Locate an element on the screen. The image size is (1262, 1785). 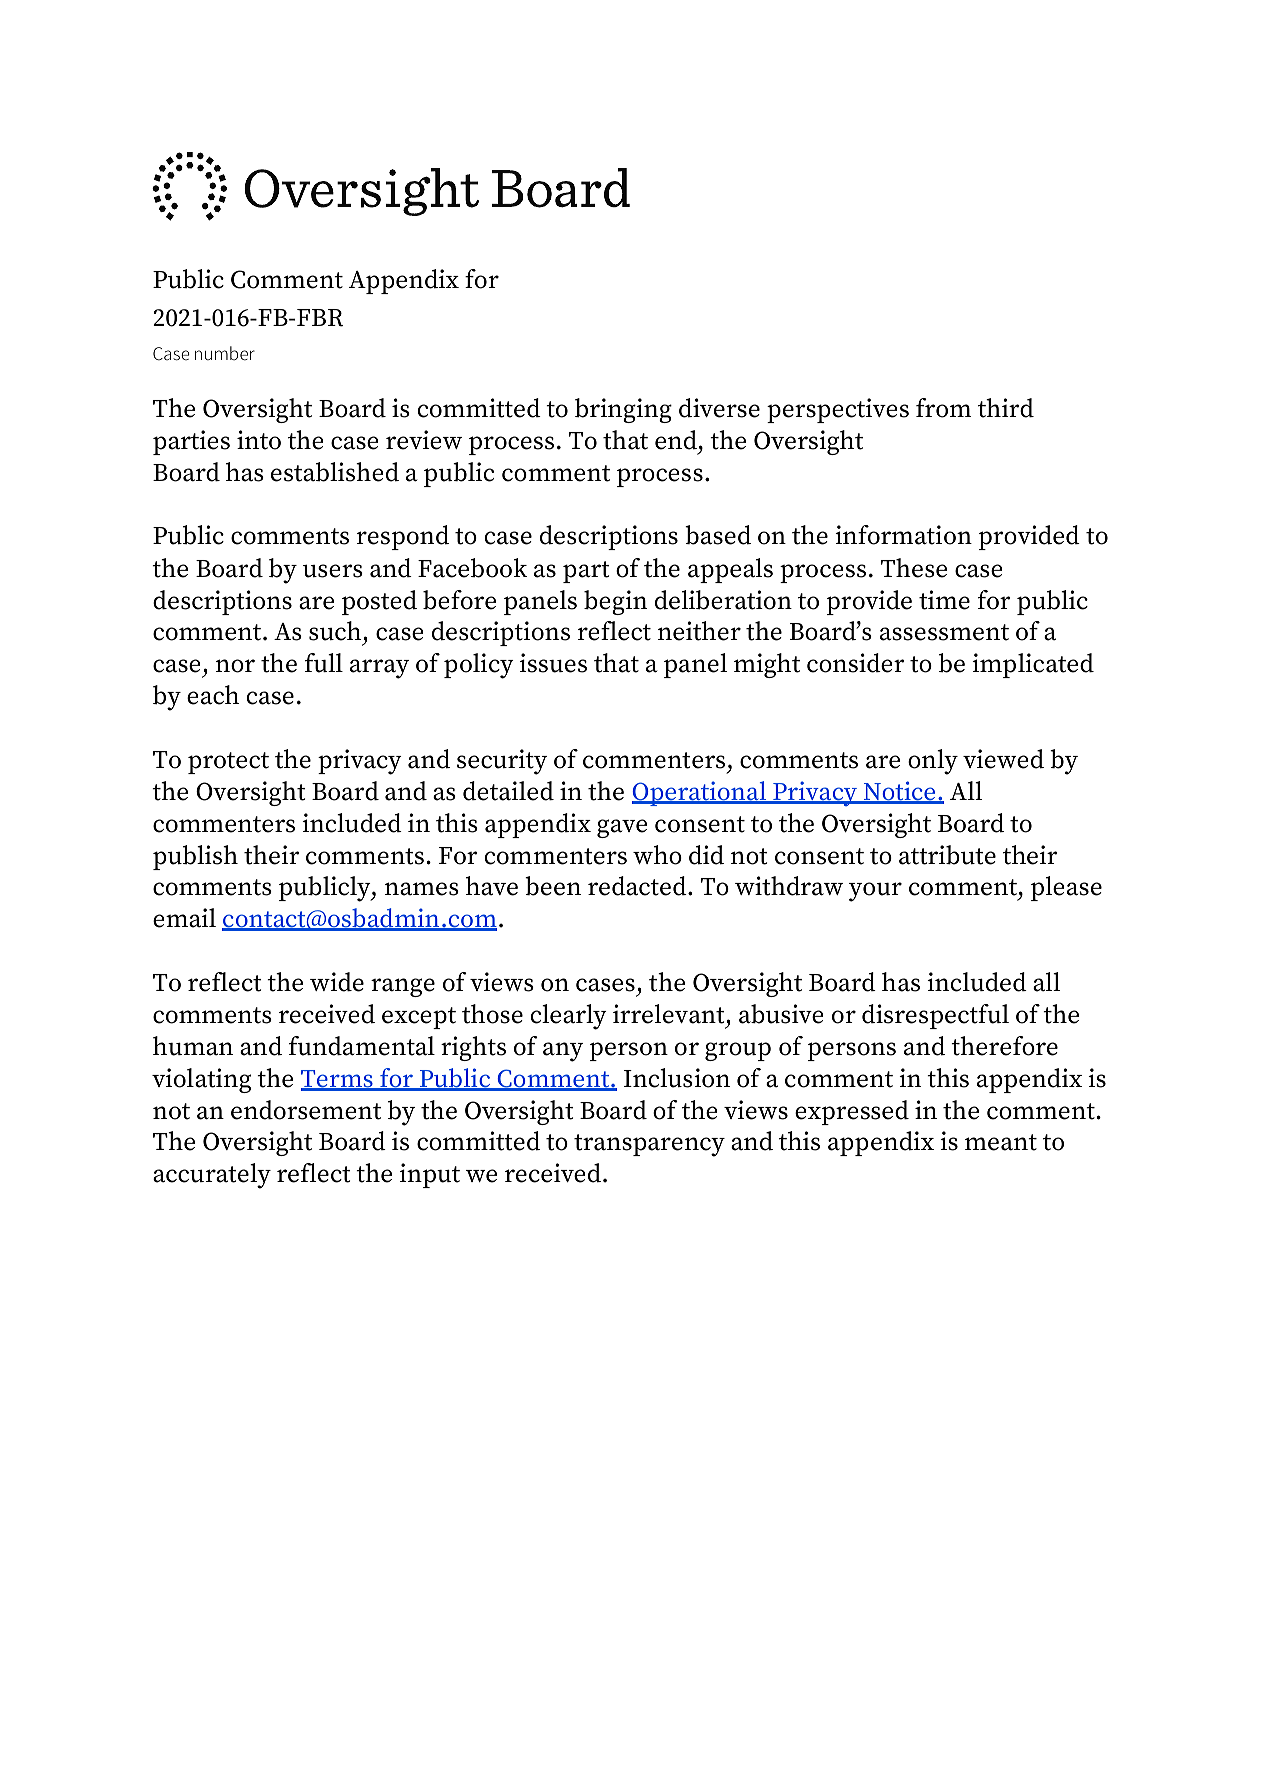
transparency is located at coordinates (649, 1145).
